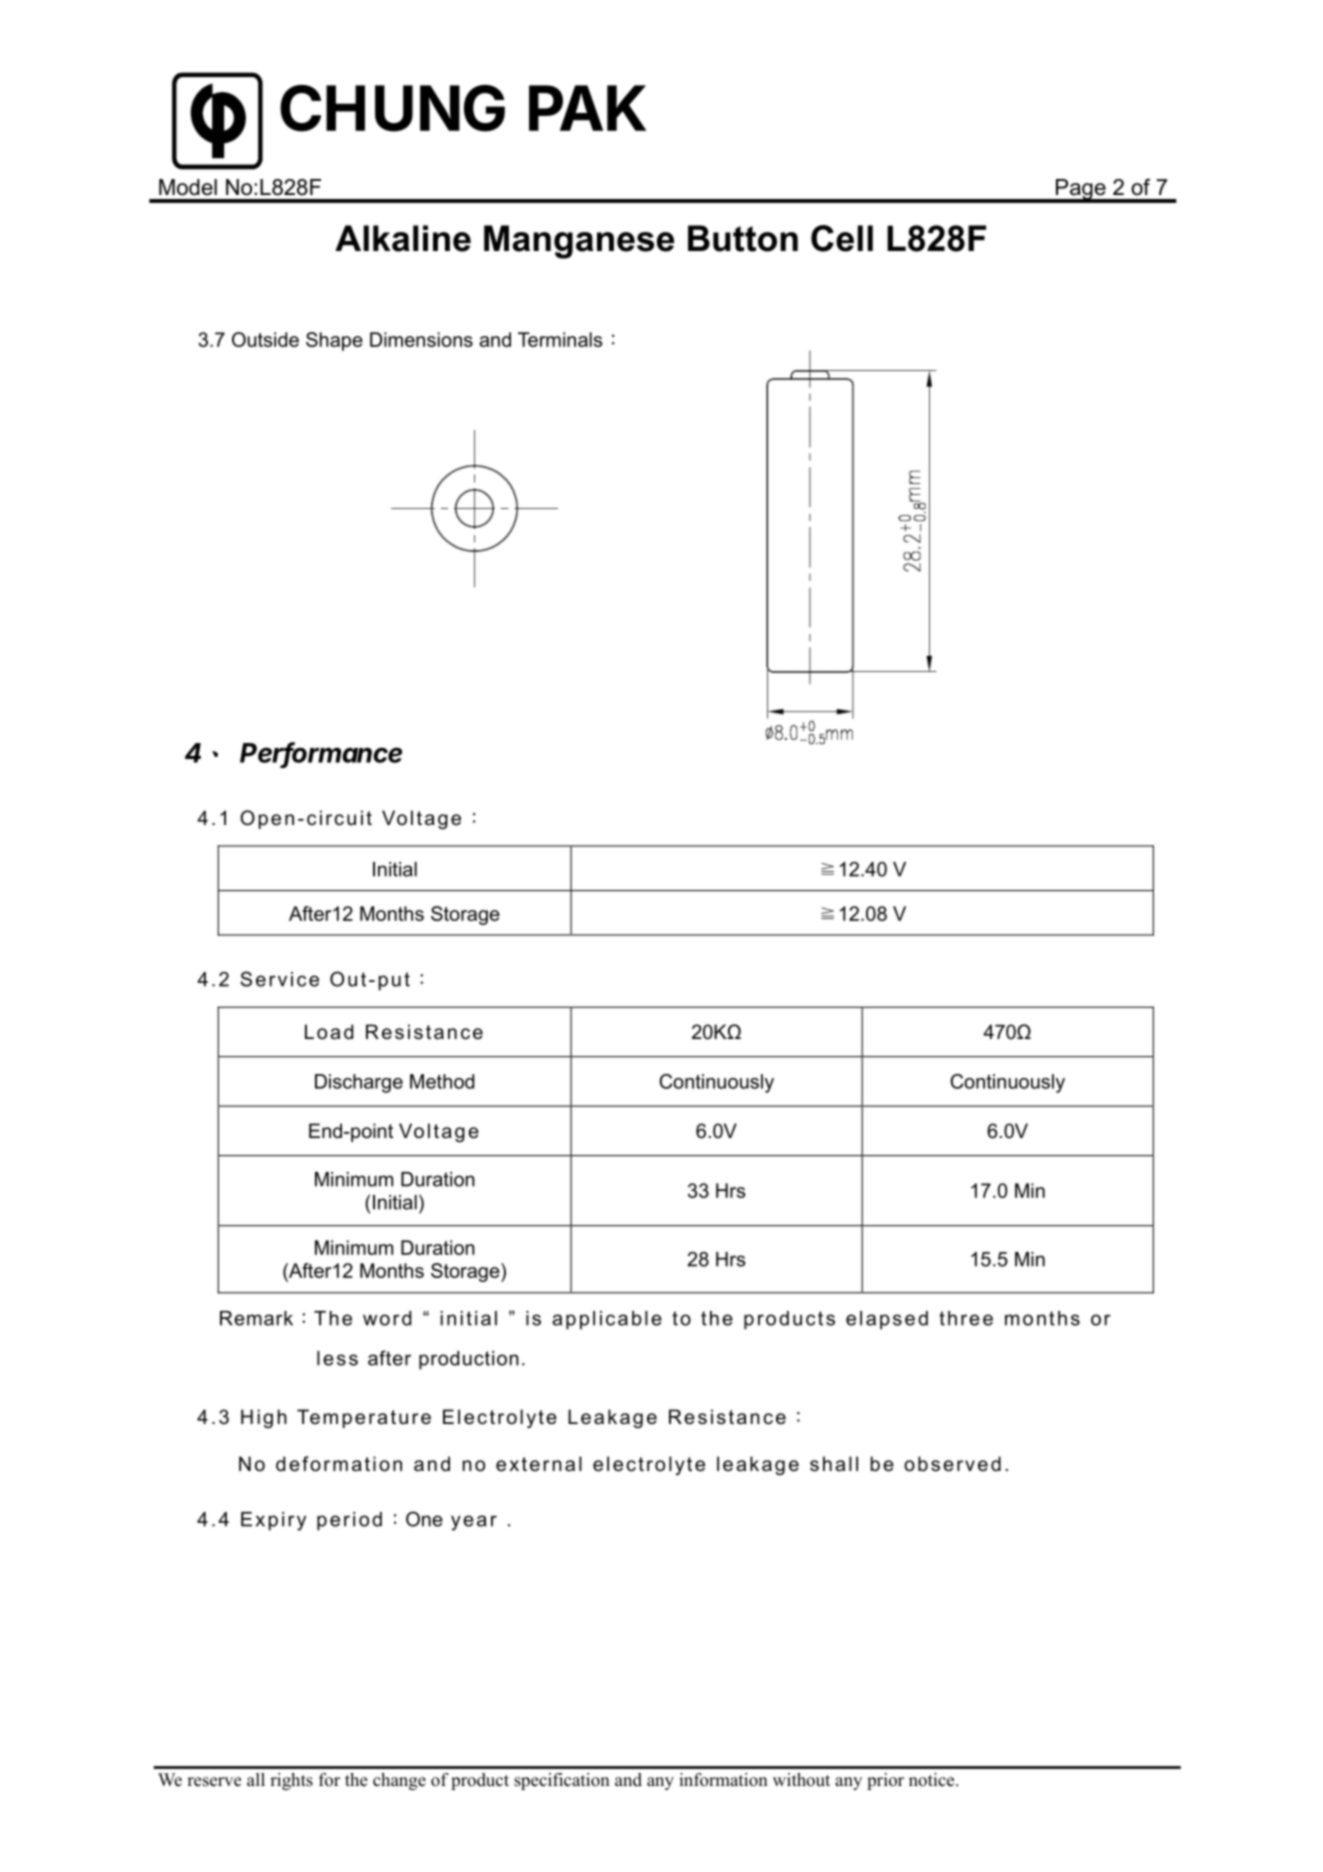 The height and width of the image is (1872, 1323). Describe the element at coordinates (392, 108) in the image. I see `CHUNG` at that location.
